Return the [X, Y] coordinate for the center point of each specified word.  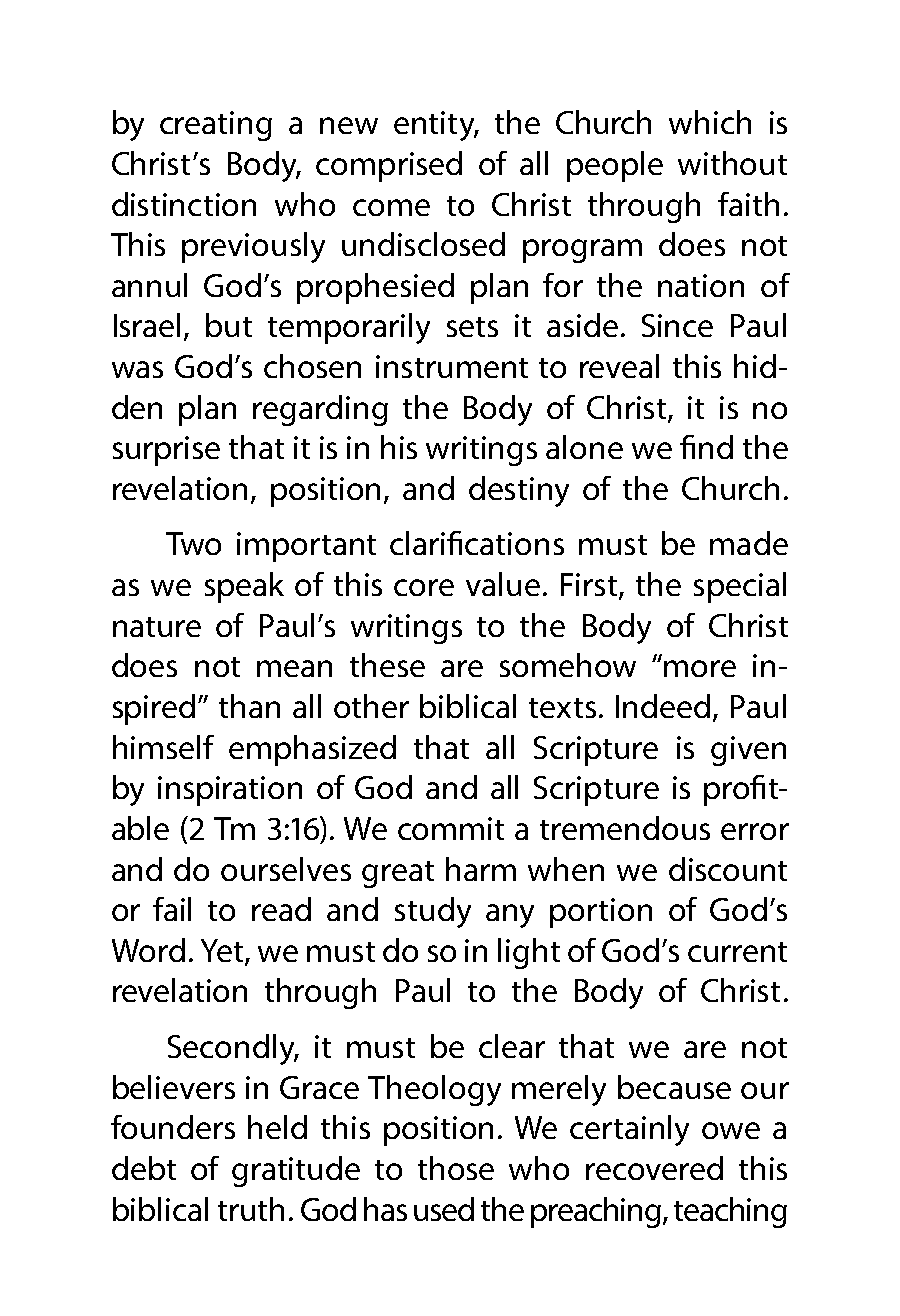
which [710, 122]
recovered [654, 1168]
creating [216, 126]
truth [251, 1209]
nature [157, 627]
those [456, 1168]
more [700, 668]
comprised [389, 166]
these [387, 665]
